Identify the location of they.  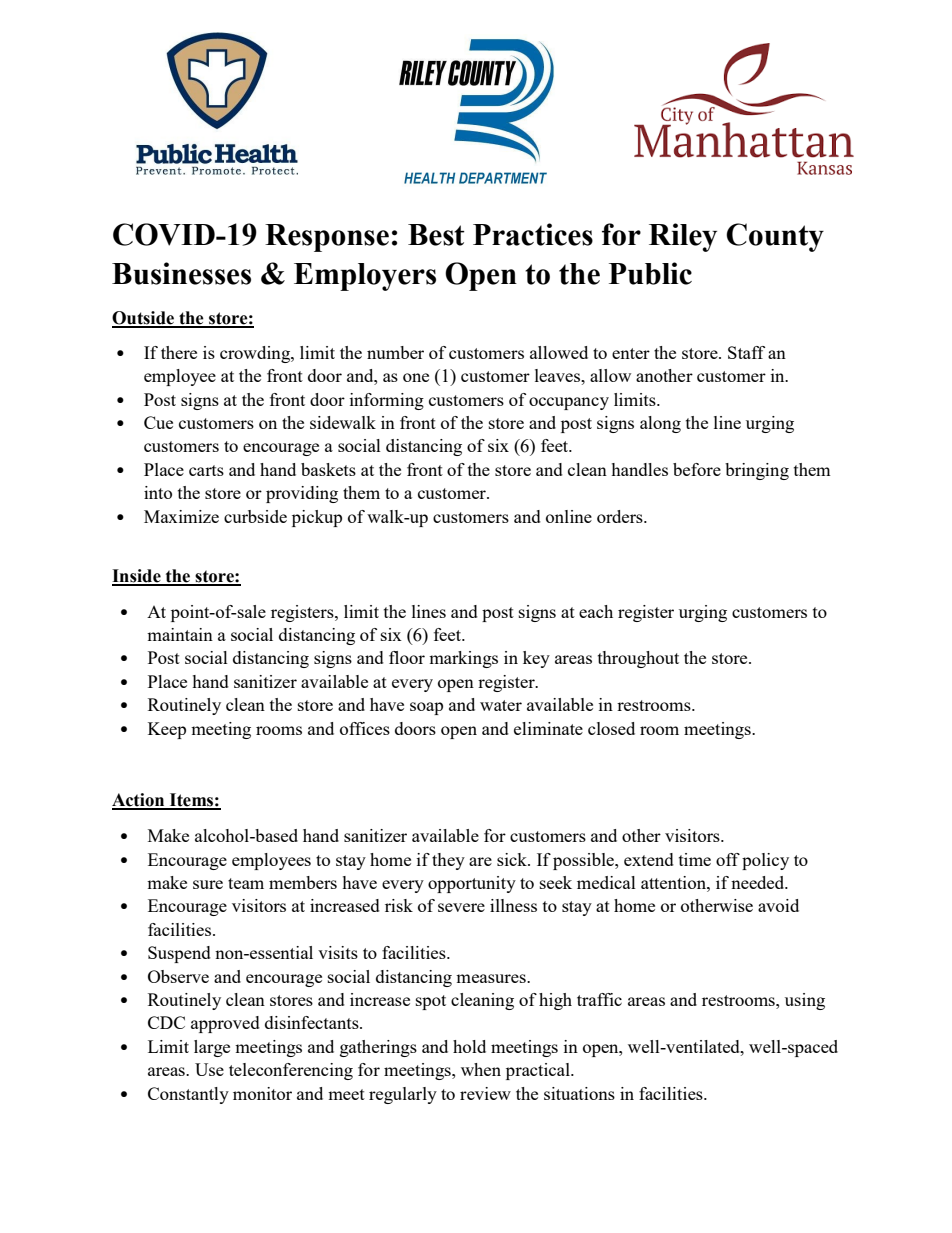
(448, 861).
